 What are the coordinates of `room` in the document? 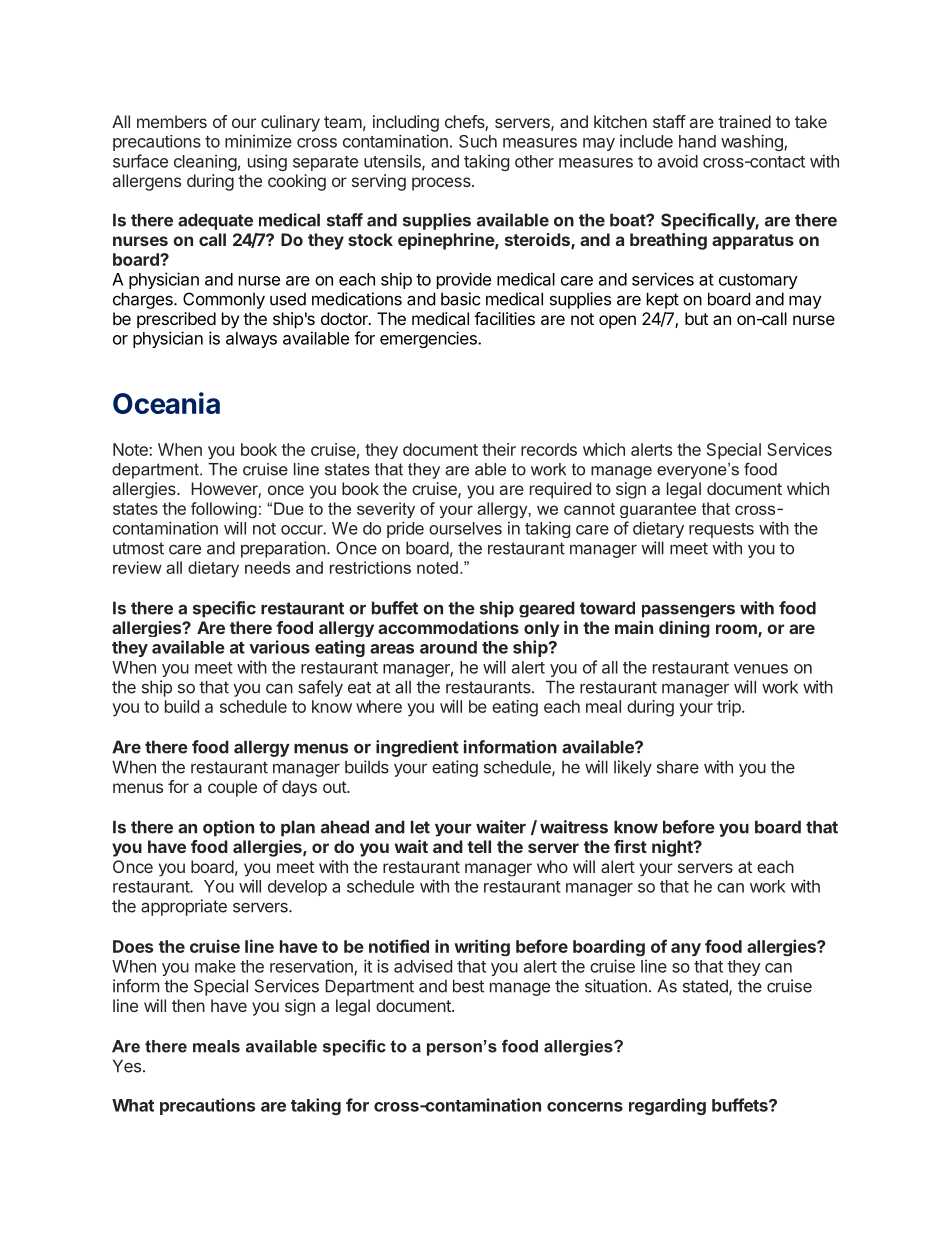 It's located at (737, 630).
